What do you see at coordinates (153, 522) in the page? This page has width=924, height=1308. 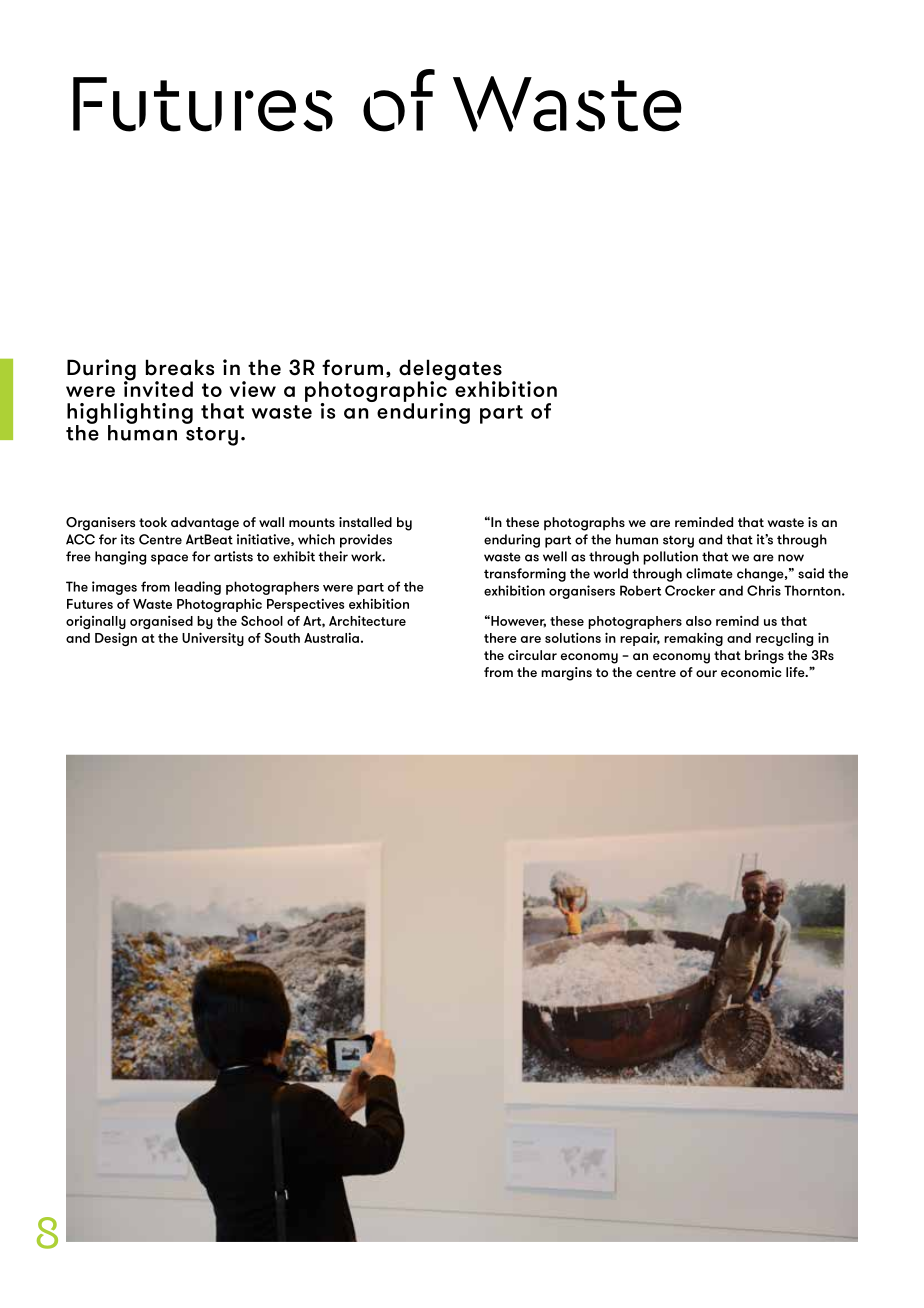 I see `took` at bounding box center [153, 522].
